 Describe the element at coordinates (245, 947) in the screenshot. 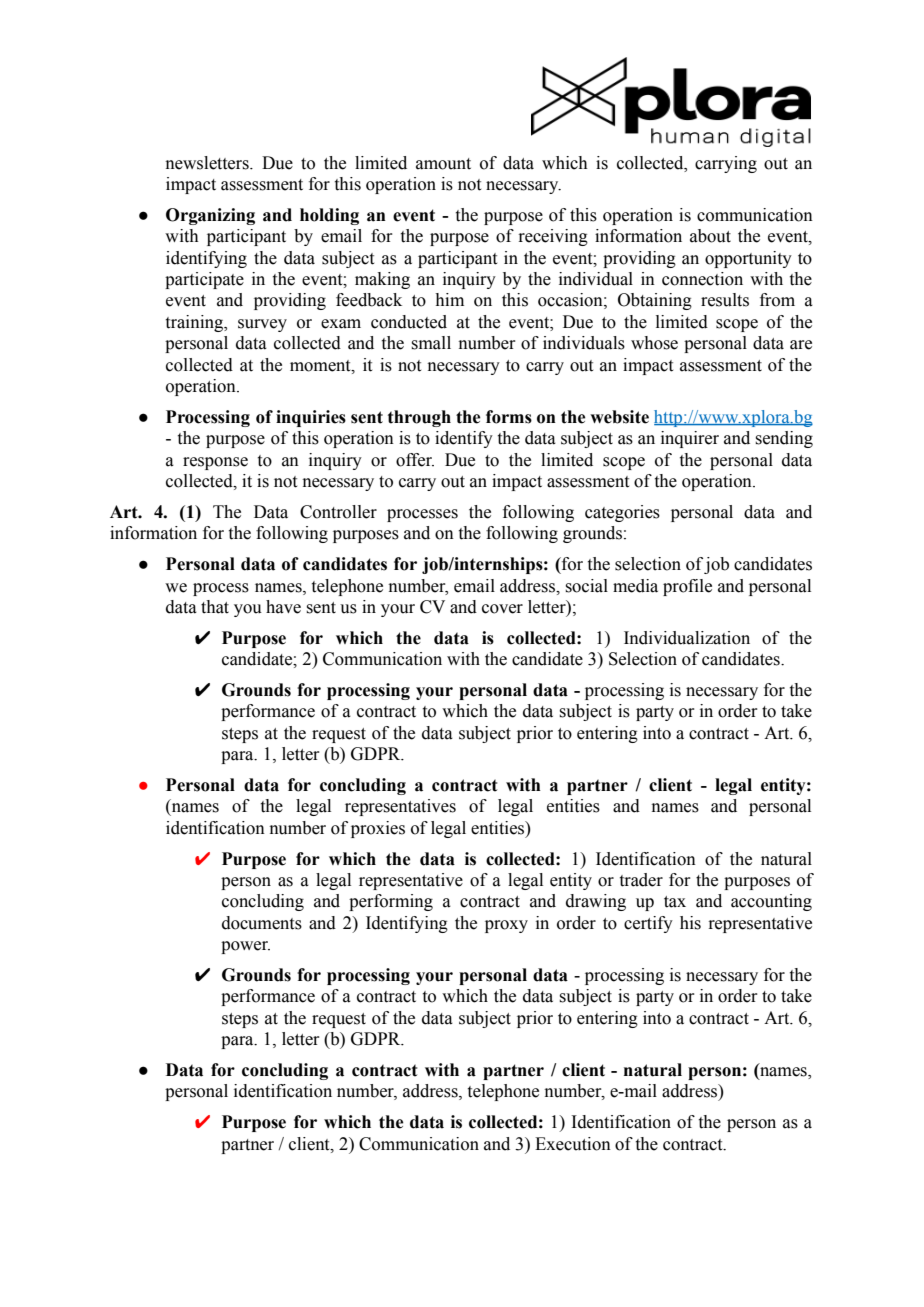

I see `power` at that location.
